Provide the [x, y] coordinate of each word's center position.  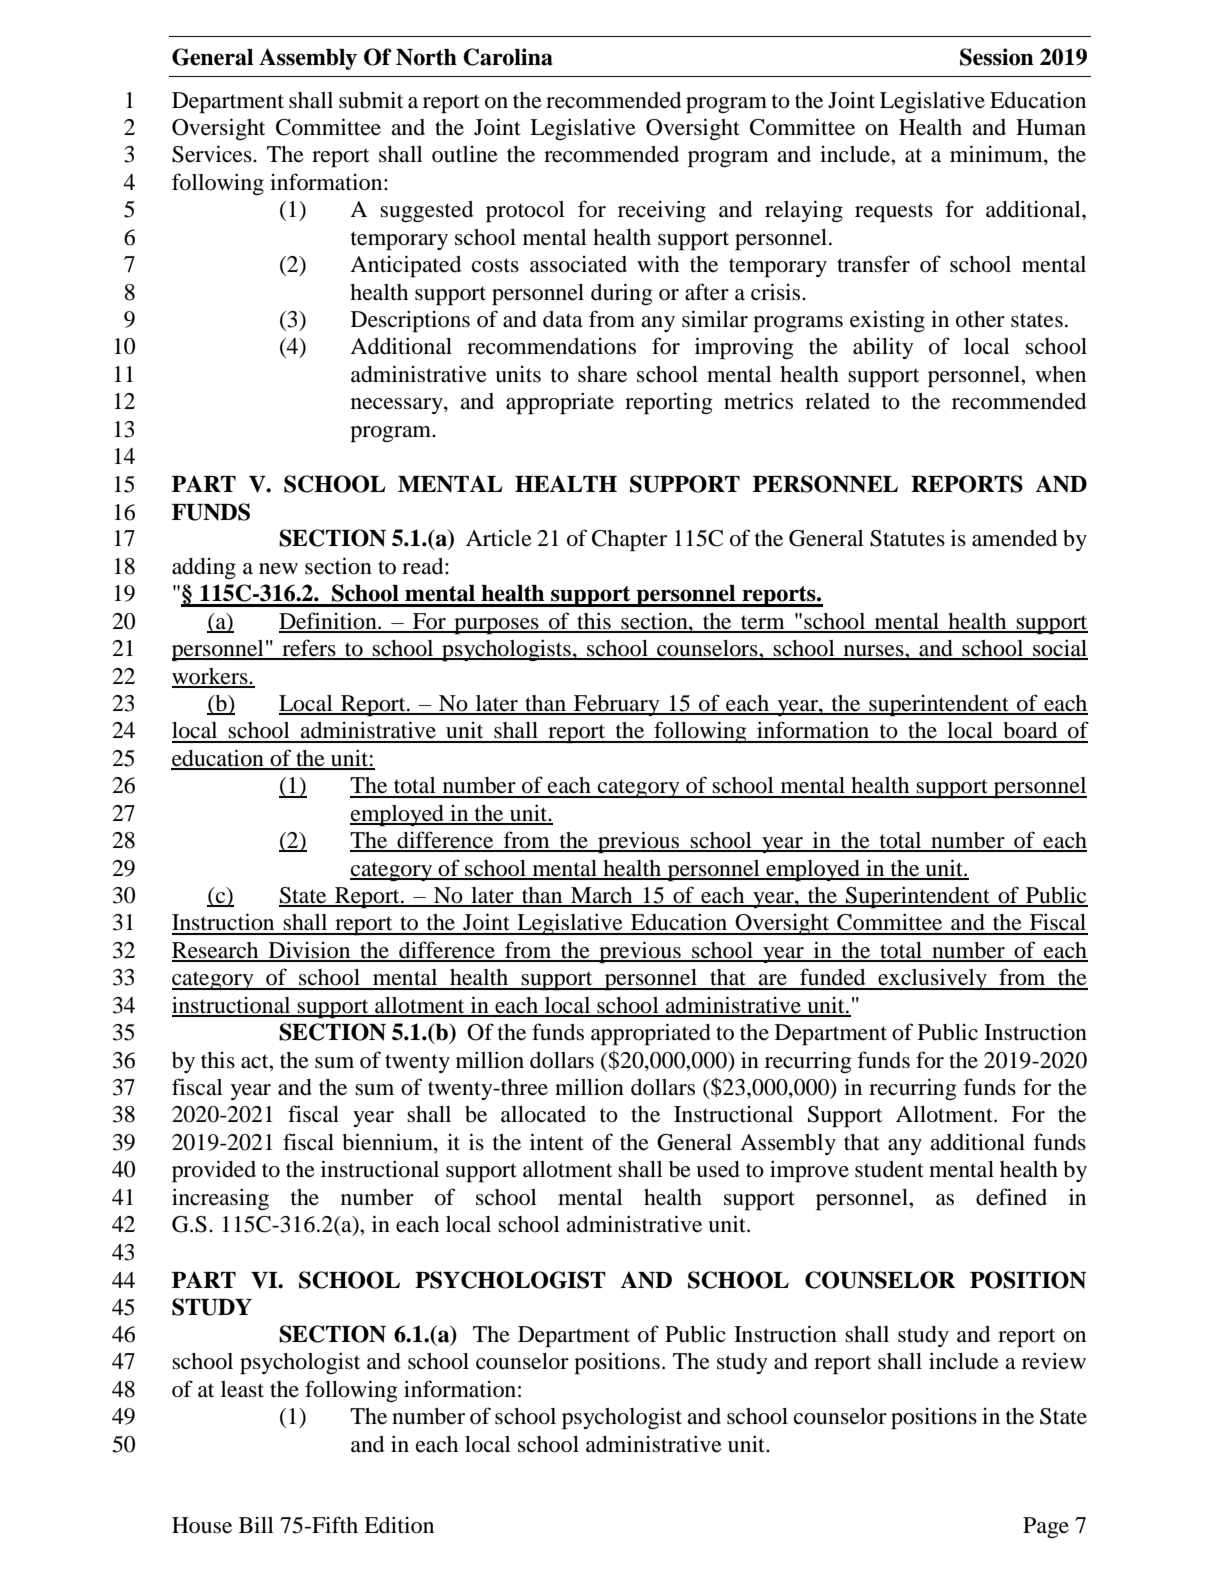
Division [309, 951]
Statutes [907, 538]
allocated [543, 1114]
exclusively [932, 979]
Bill [256, 1525]
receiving [662, 211]
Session [997, 57]
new [278, 569]
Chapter [629, 541]
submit [371, 100]
